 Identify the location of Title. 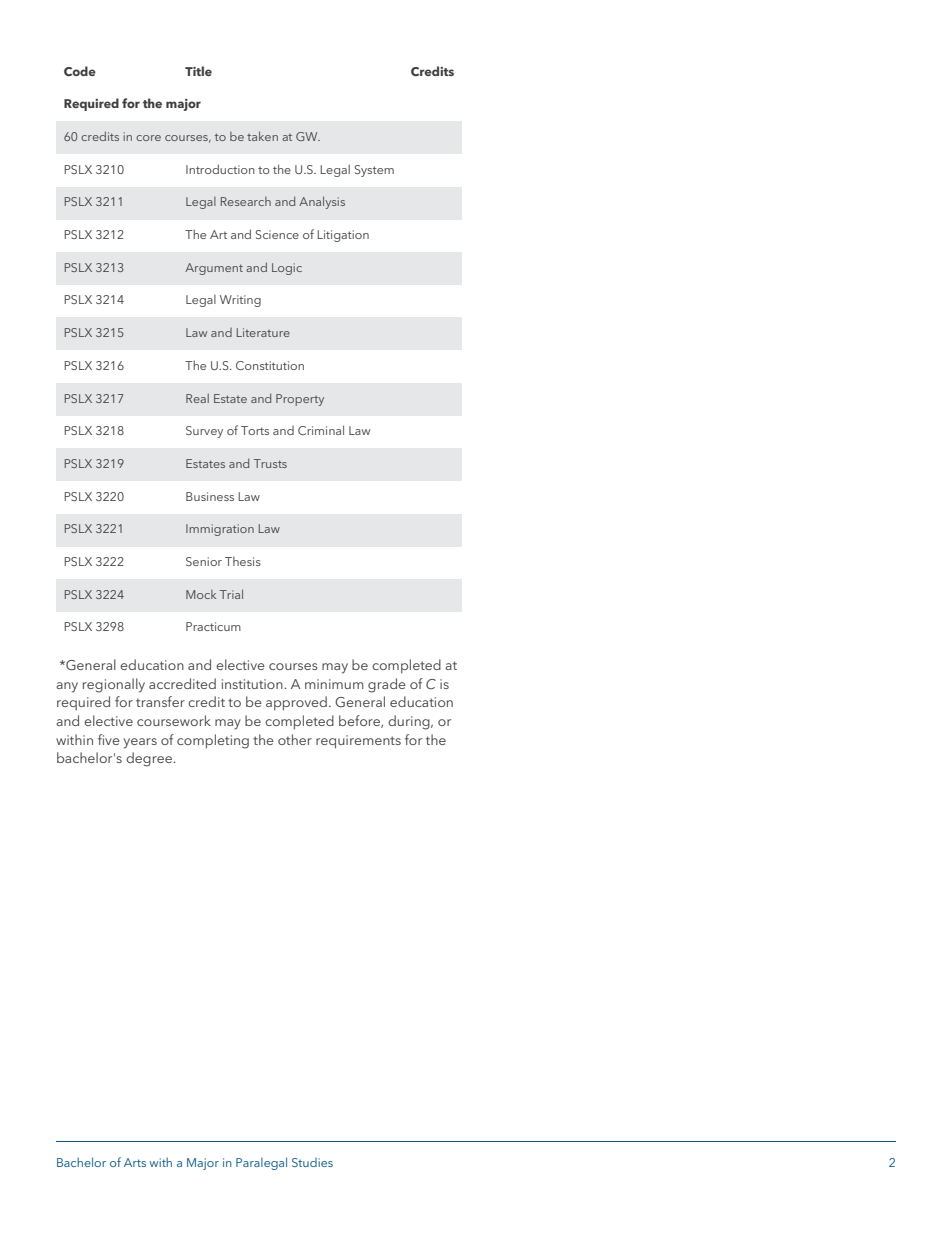
(198, 71).
